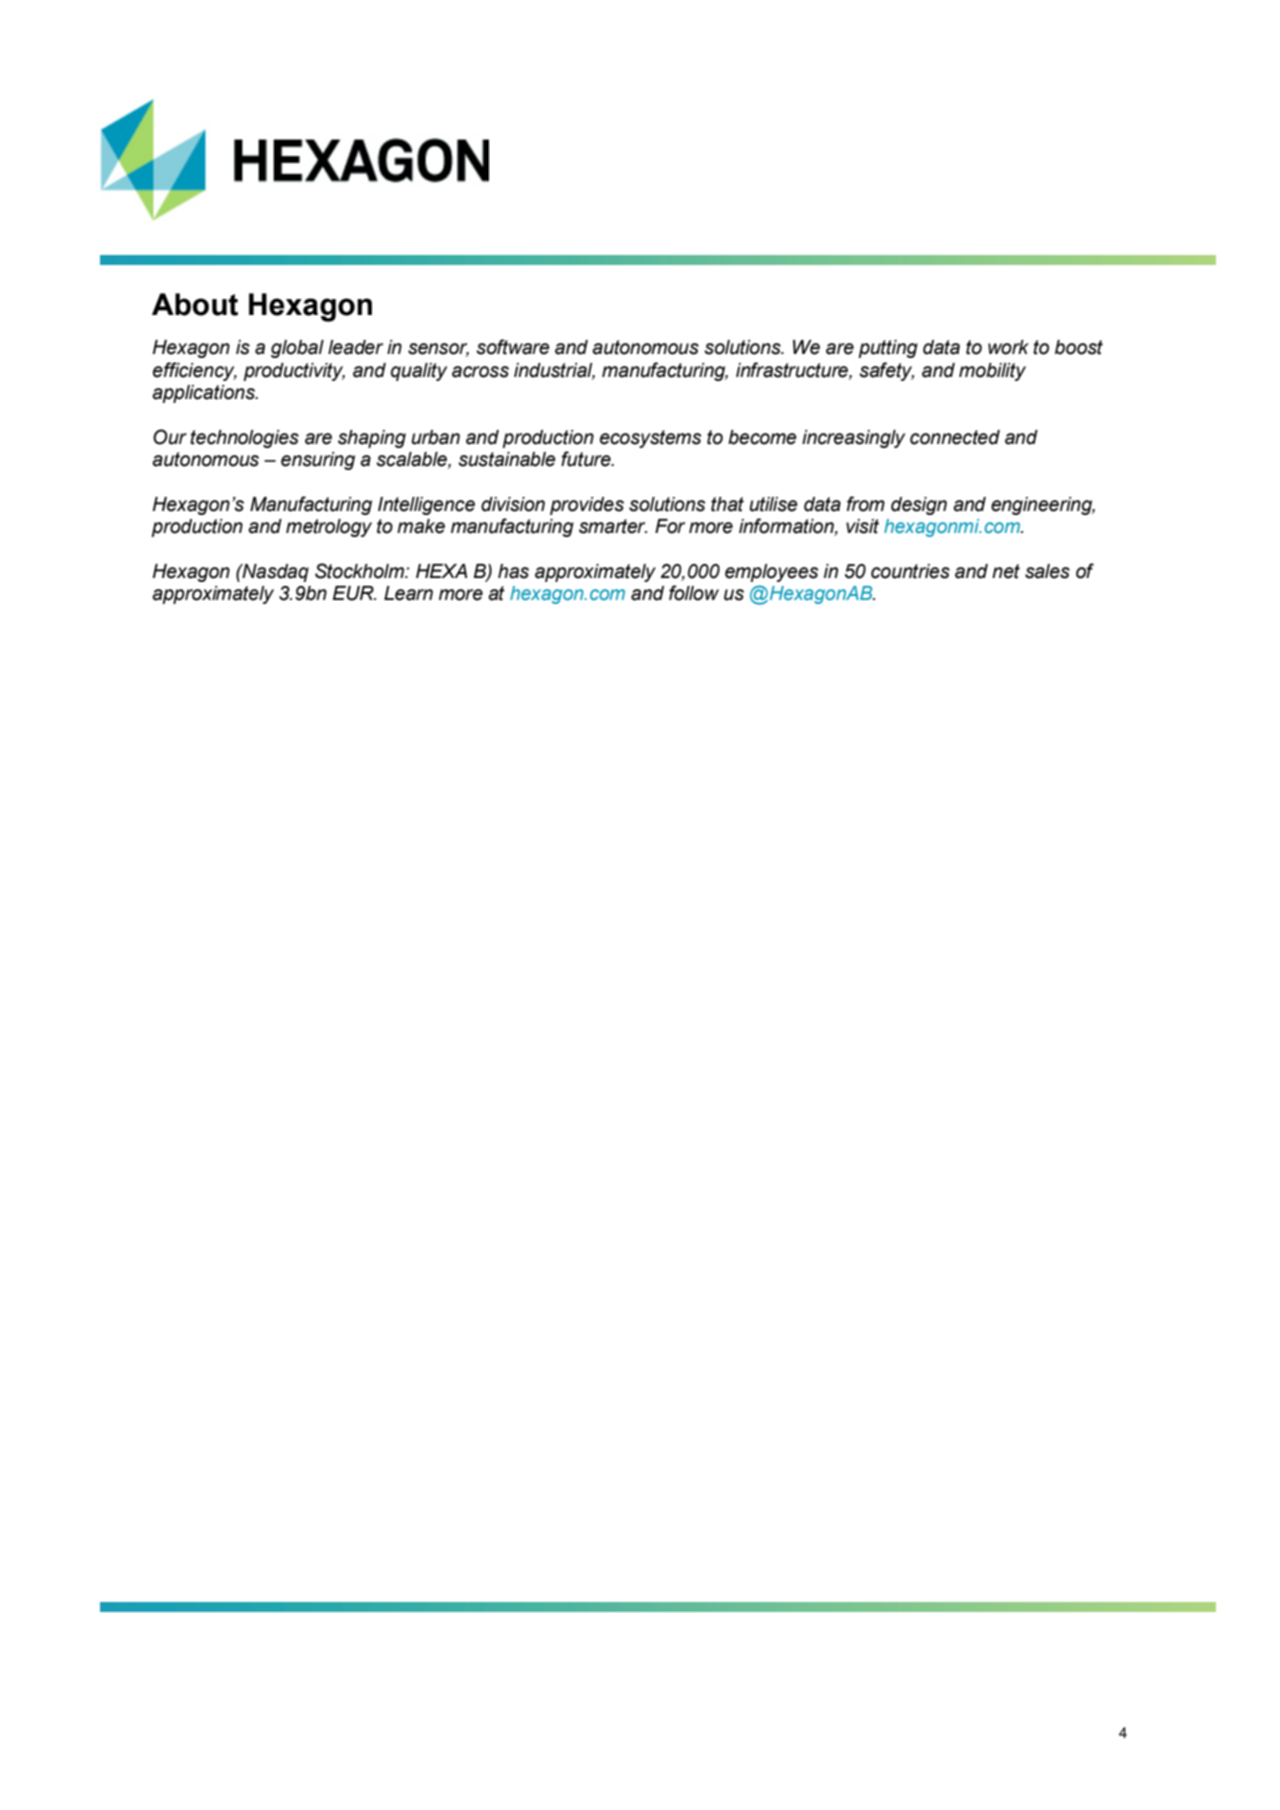 The height and width of the screenshot is (1810, 1280). Describe the element at coordinates (694, 593) in the screenshot. I see `follow` at that location.
